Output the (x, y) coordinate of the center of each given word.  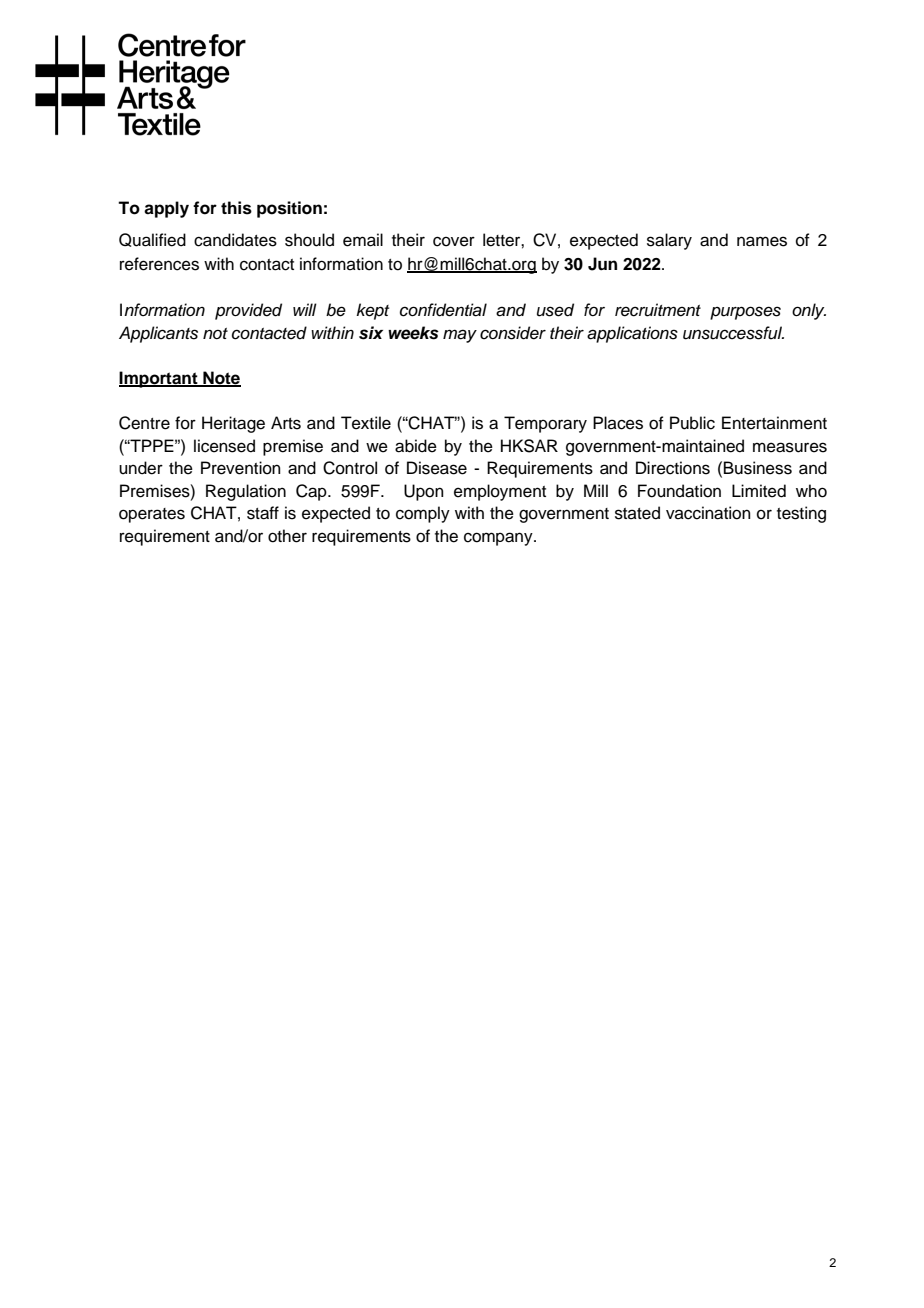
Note (221, 378)
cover (454, 241)
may (460, 336)
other (287, 536)
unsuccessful (733, 333)
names (762, 241)
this (236, 208)
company (499, 539)
